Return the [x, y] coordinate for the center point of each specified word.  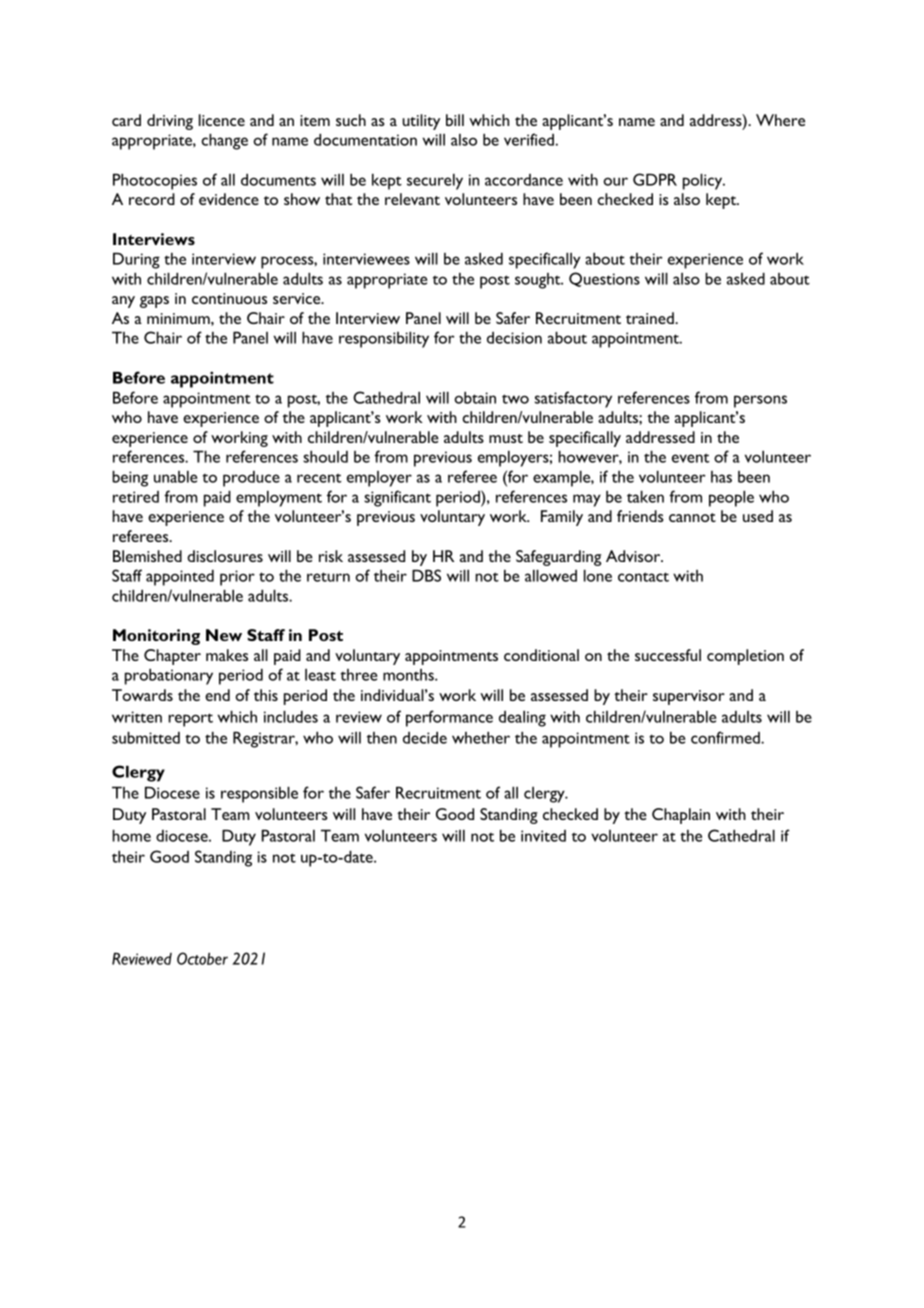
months [409, 675]
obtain [475, 397]
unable [176, 476]
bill [455, 120]
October [202, 958]
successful [668, 655]
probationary [169, 676]
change [224, 141]
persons [760, 401]
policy [704, 181]
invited [543, 836]
